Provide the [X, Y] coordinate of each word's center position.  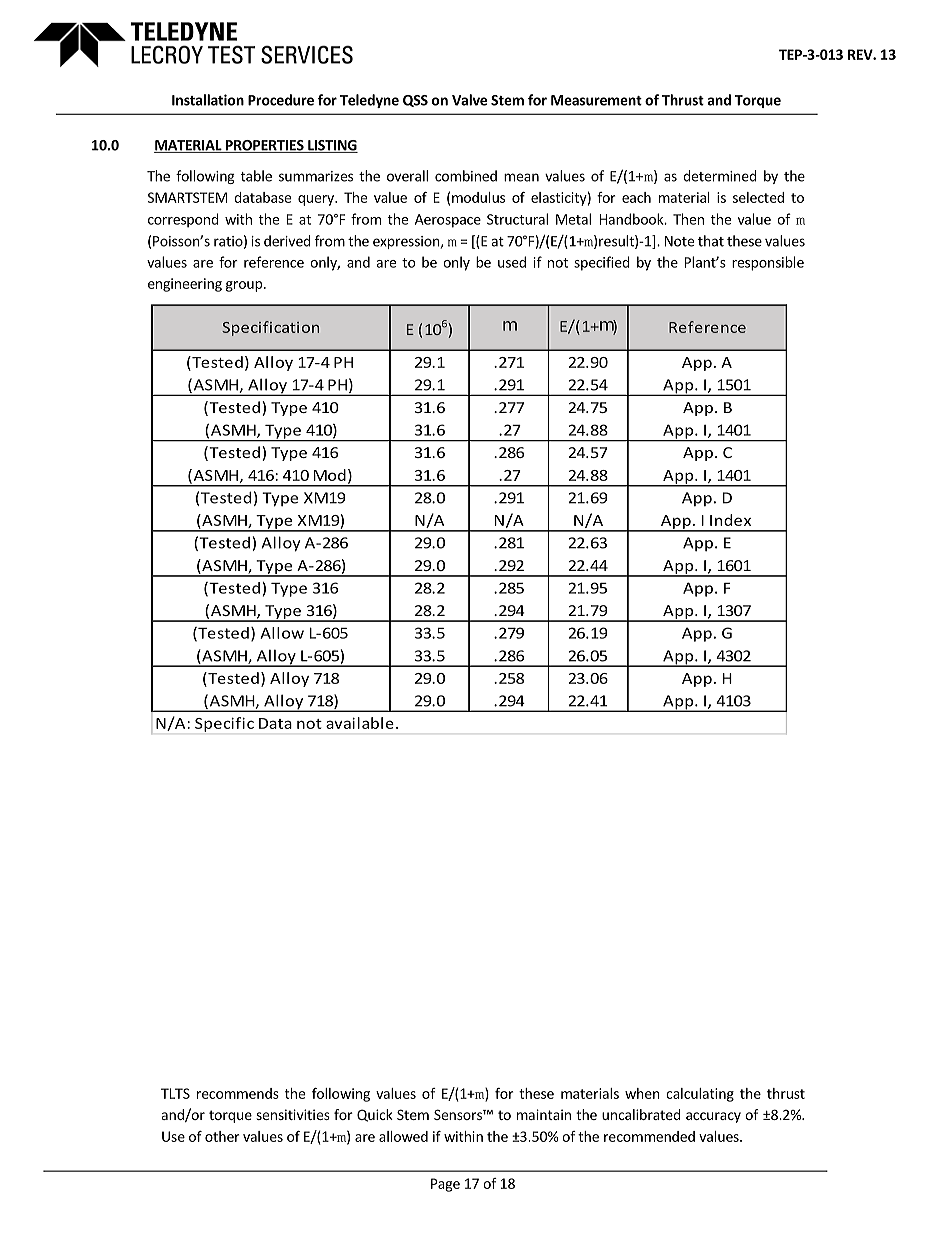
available [360, 723]
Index [730, 520]
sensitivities [293, 1114]
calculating [700, 1095]
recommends [238, 1093]
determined [720, 176]
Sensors [459, 1114]
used [512, 262]
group [244, 286]
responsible [768, 263]
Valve [469, 100]
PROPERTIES [264, 146]
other [222, 1136]
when [642, 1093]
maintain [544, 1114]
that [711, 241]
